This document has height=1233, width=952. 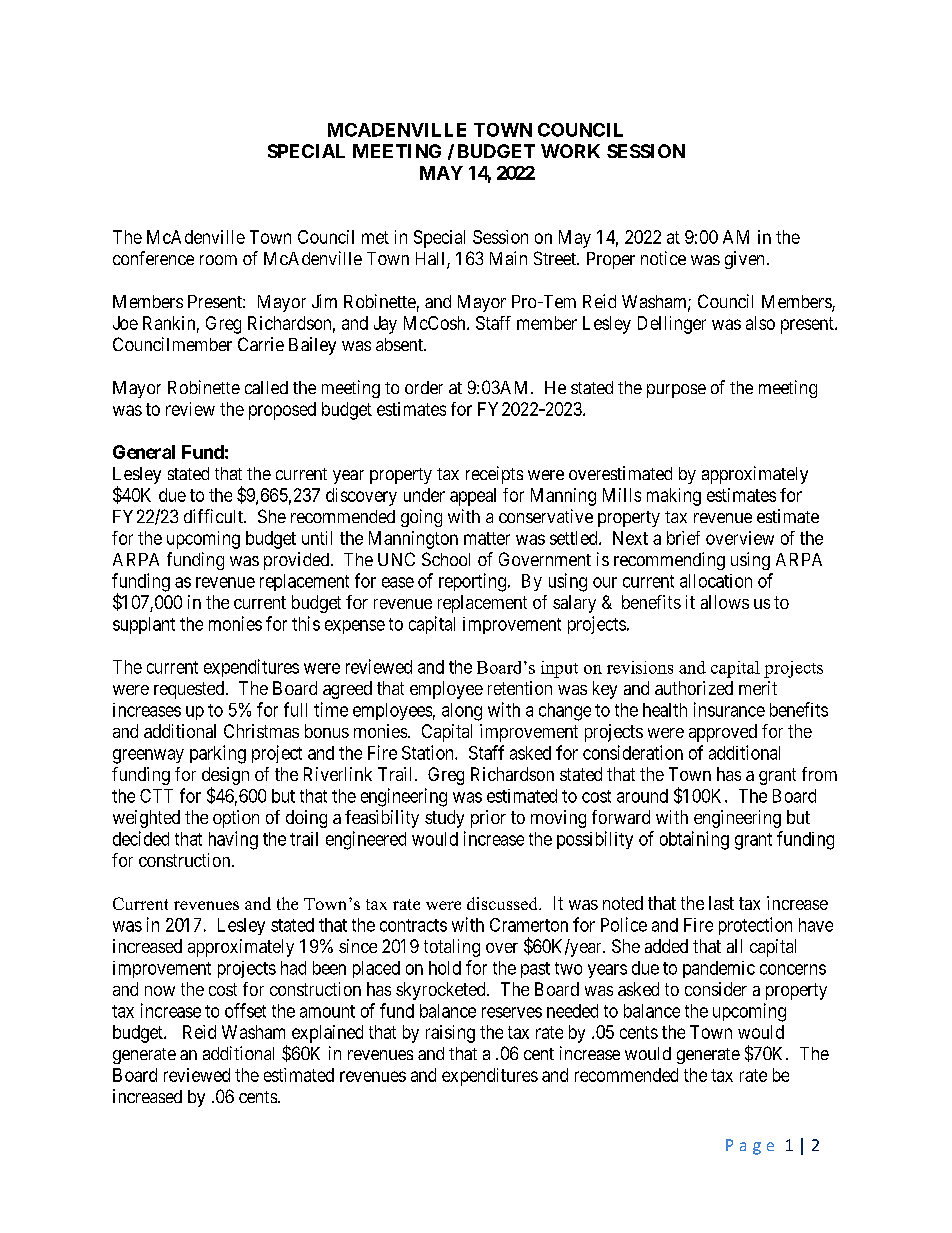 What do you see at coordinates (472, 582) in the document?
I see `reporting` at bounding box center [472, 582].
